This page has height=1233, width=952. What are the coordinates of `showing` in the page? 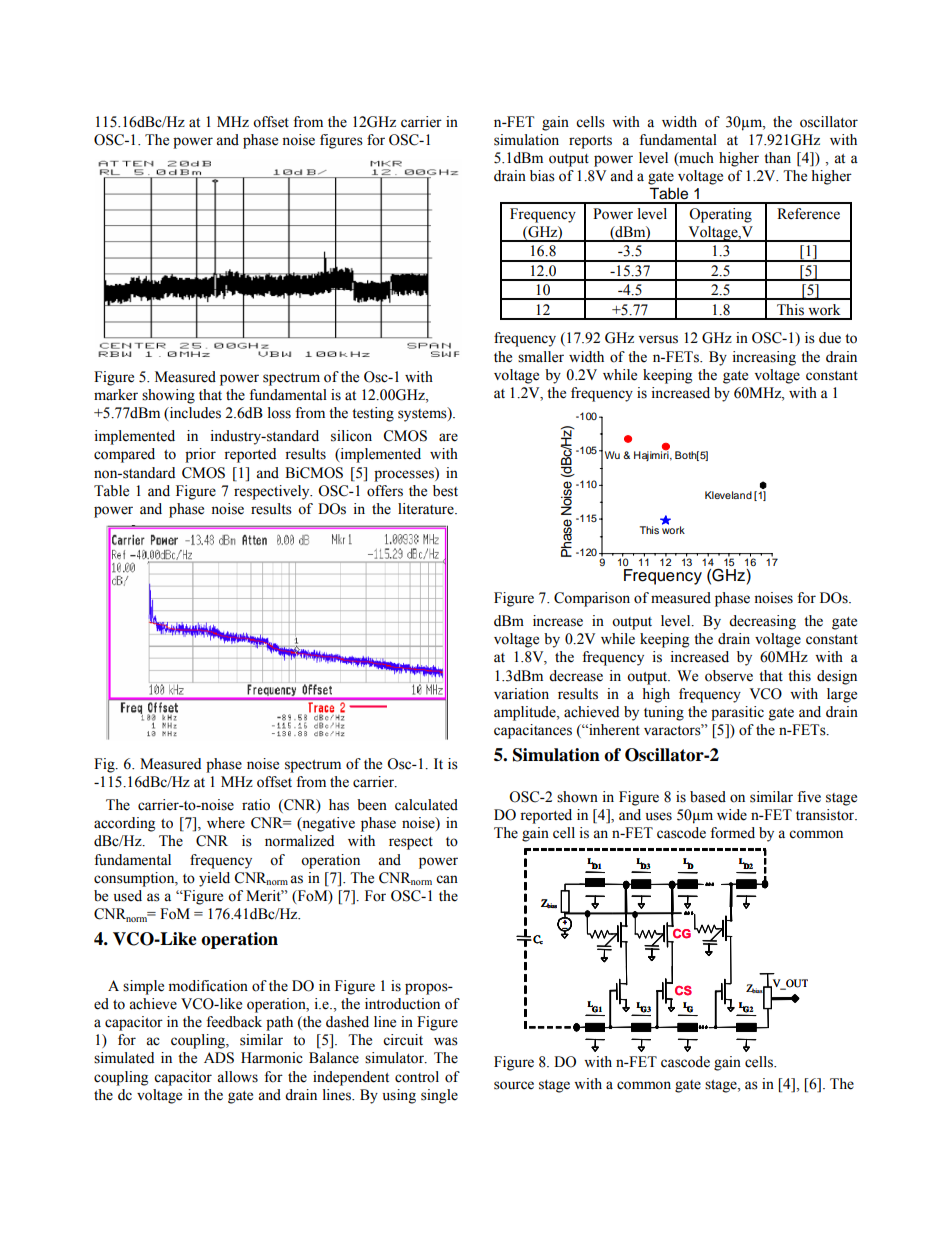 It's located at (168, 396).
